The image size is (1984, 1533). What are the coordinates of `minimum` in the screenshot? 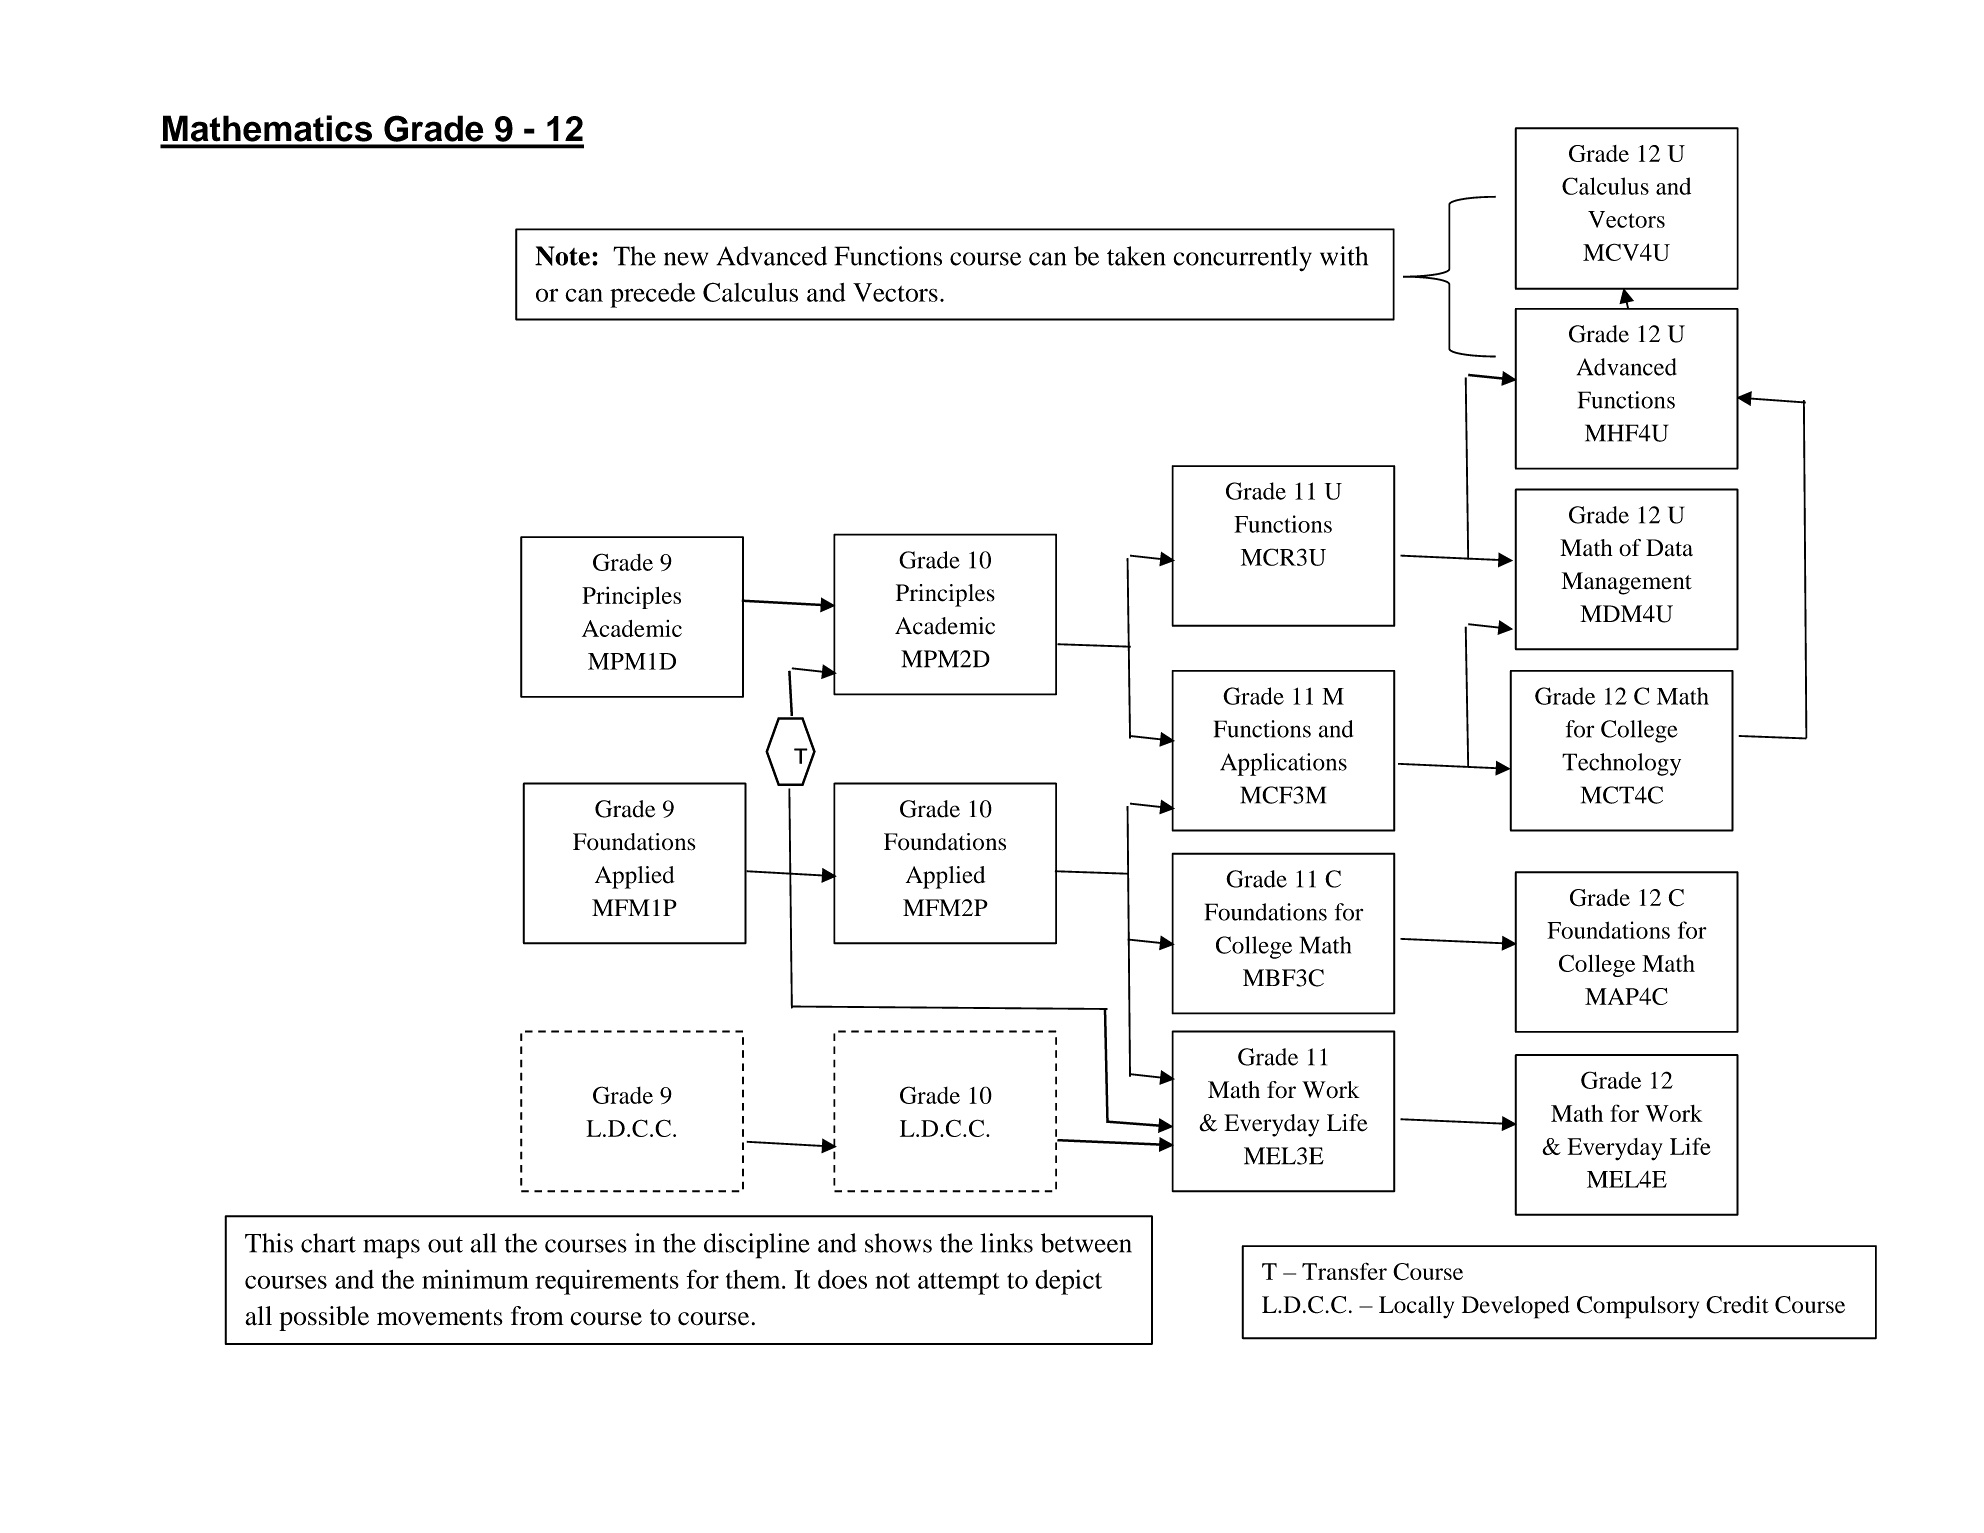 It's located at (475, 1279).
